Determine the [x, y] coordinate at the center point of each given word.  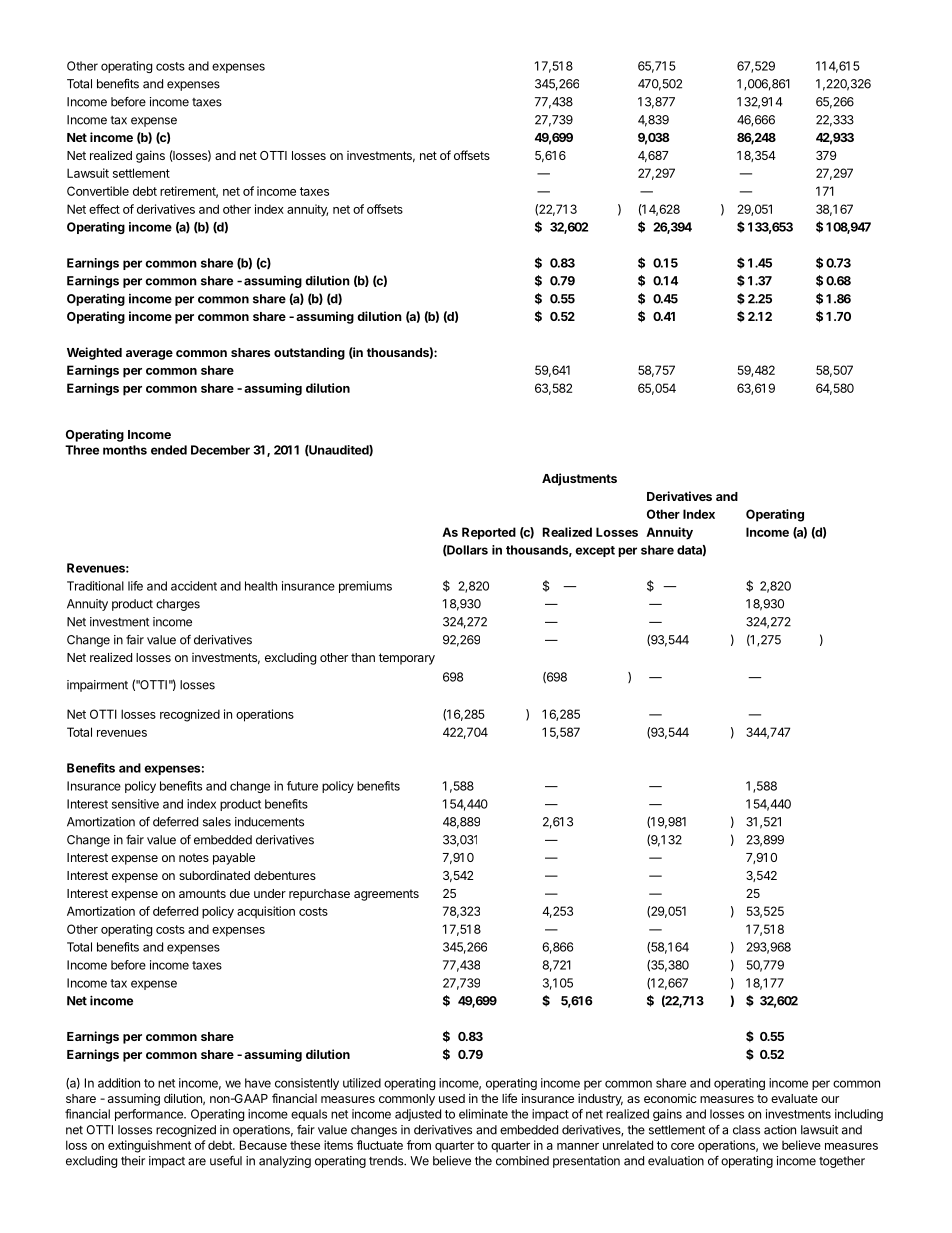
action [780, 1130]
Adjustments [579, 479]
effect [104, 209]
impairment [97, 686]
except [595, 551]
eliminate [483, 1114]
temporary [407, 659]
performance [150, 1115]
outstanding [309, 353]
